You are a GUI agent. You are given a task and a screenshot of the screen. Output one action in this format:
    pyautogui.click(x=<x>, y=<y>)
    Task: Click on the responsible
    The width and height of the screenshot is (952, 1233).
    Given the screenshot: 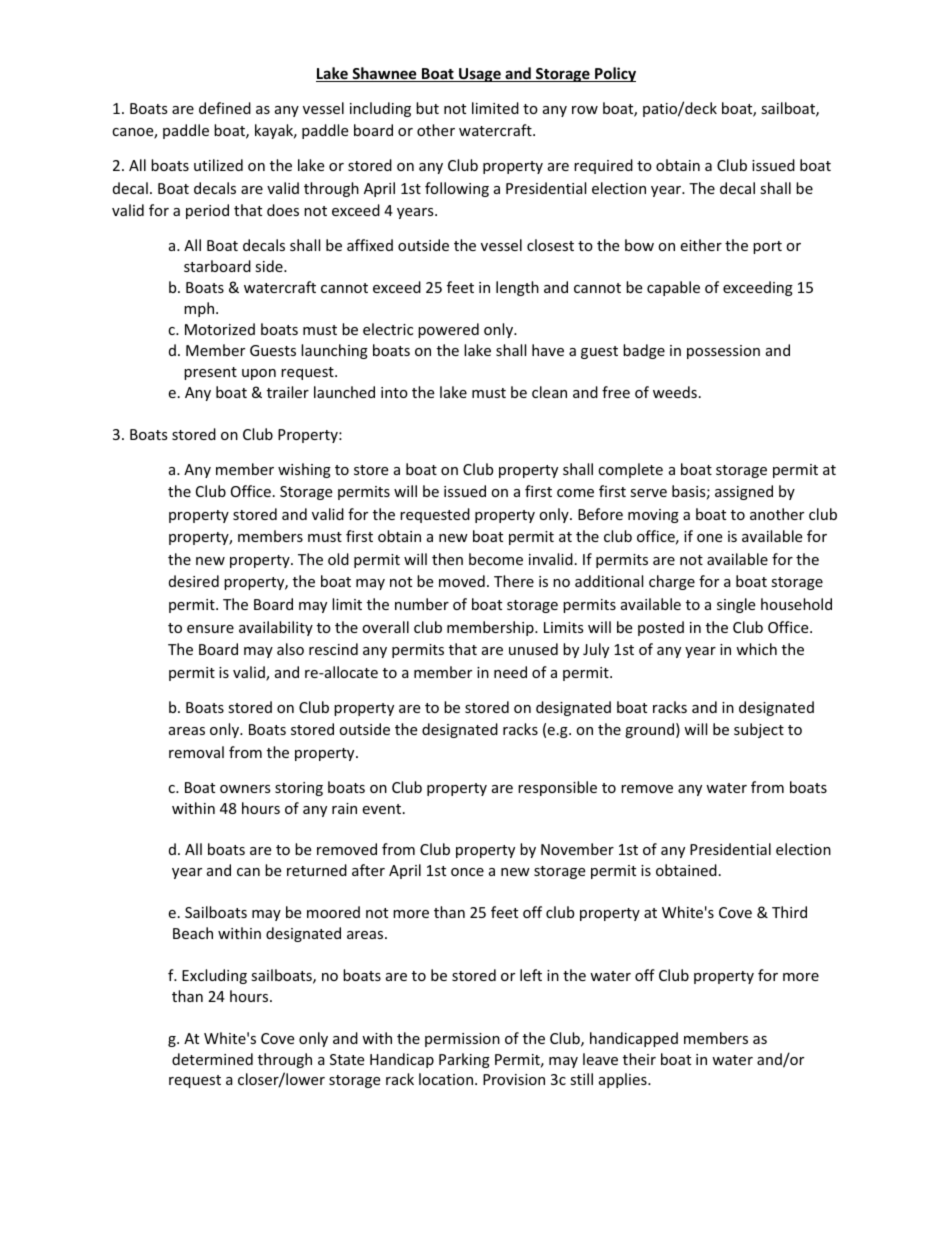 What is the action you would take?
    pyautogui.click(x=557, y=788)
